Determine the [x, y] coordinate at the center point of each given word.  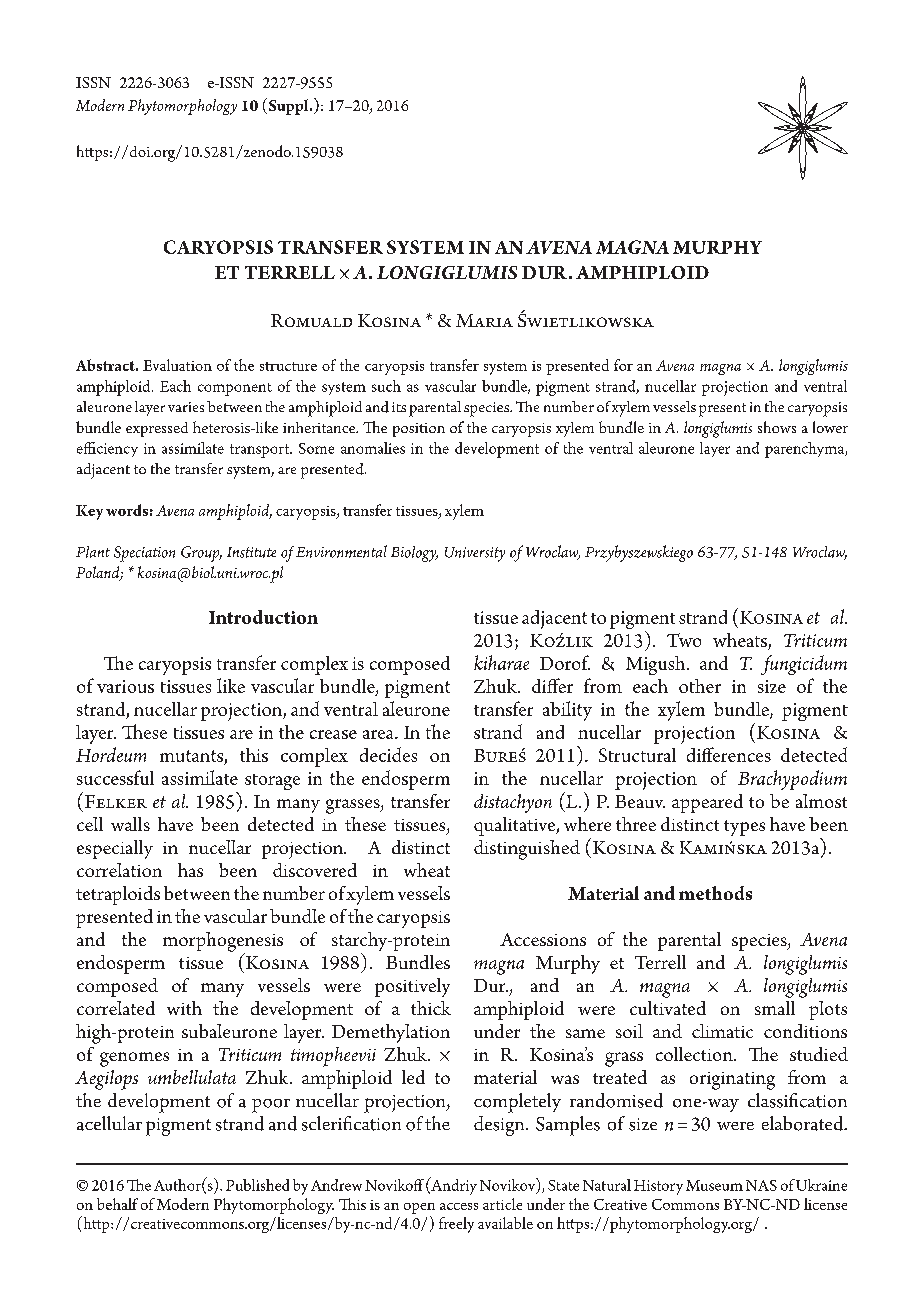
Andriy [453, 1186]
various [125, 686]
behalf [117, 1204]
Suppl [288, 106]
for [623, 365]
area [379, 734]
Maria [484, 320]
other [700, 686]
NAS [761, 1185]
